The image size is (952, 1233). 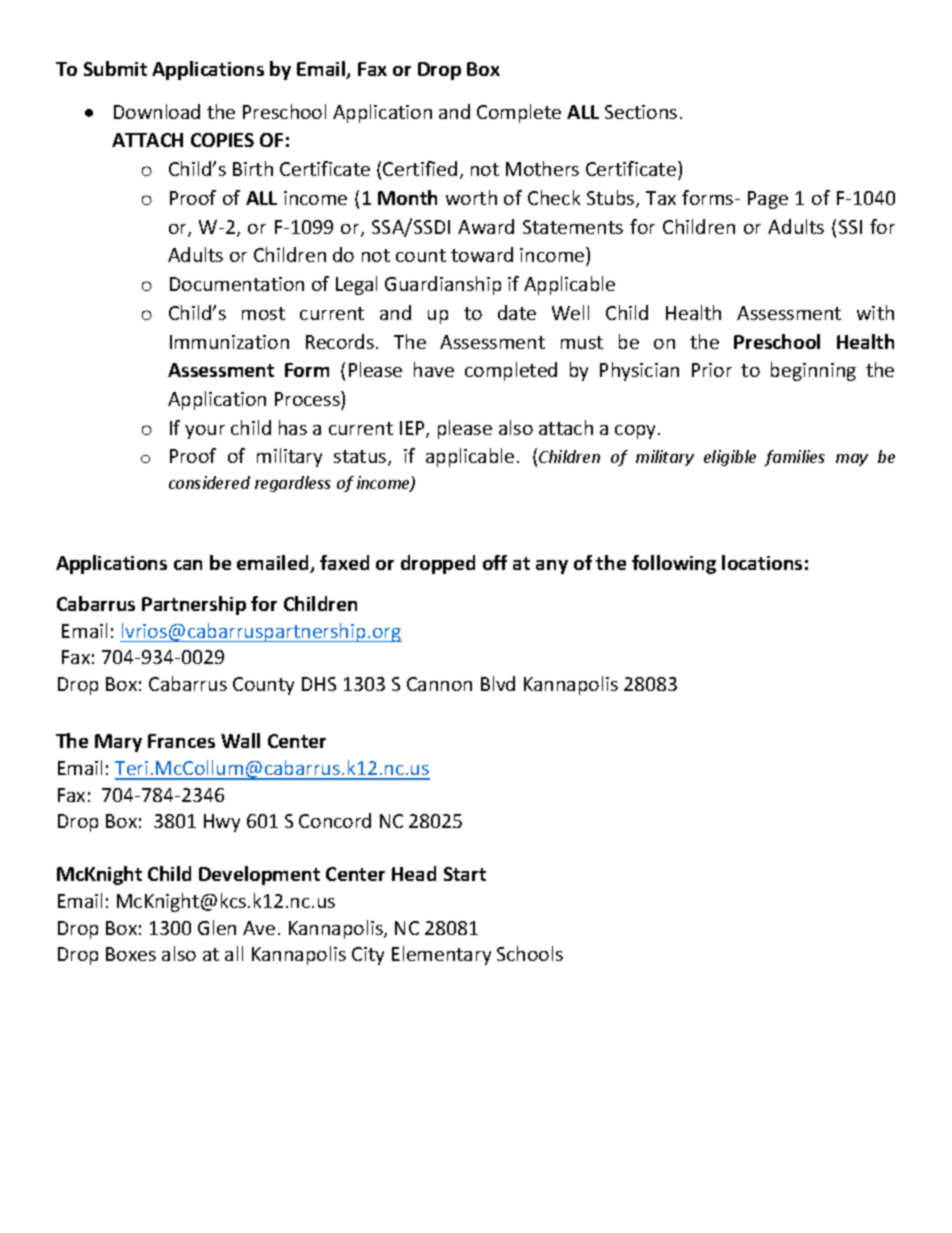 What do you see at coordinates (641, 112) in the screenshot?
I see `Sections` at bounding box center [641, 112].
